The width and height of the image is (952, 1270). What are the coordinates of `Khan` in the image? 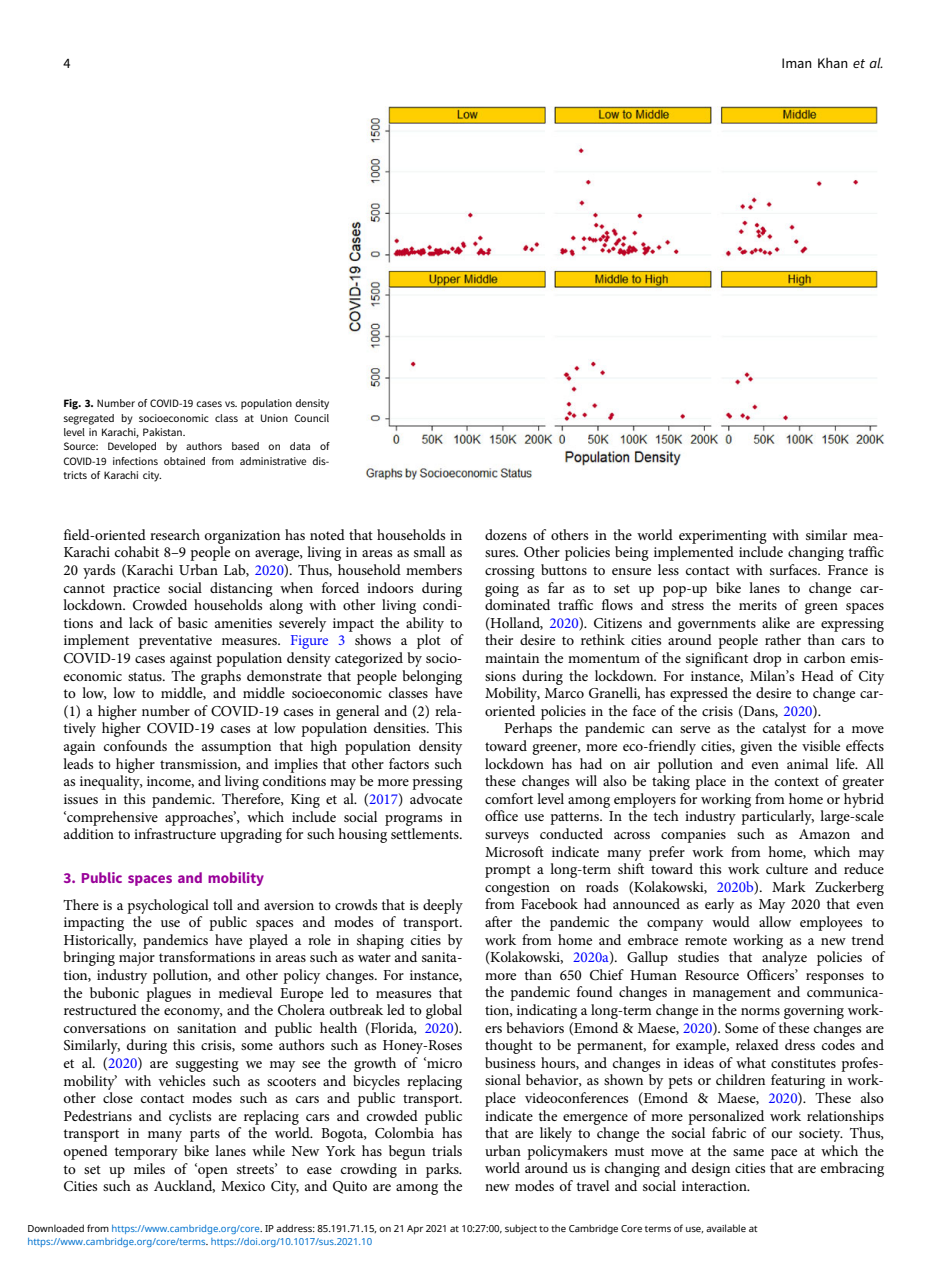 It's located at (833, 63).
